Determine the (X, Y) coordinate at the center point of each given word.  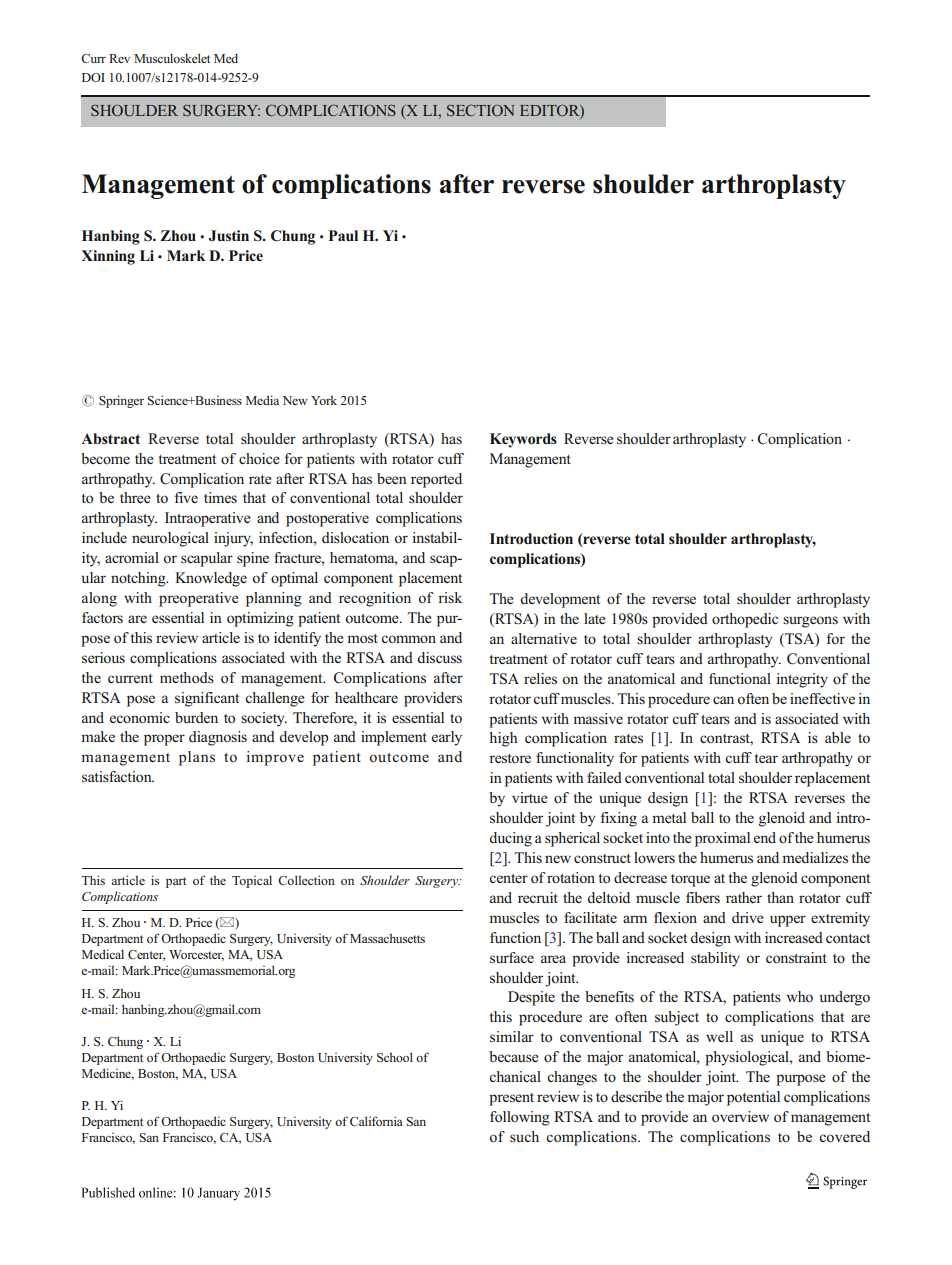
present (511, 1099)
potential (753, 1098)
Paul (343, 235)
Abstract (110, 439)
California (376, 1121)
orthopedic (745, 620)
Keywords (523, 440)
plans (197, 758)
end (765, 837)
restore (510, 759)
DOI (93, 77)
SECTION (480, 110)
